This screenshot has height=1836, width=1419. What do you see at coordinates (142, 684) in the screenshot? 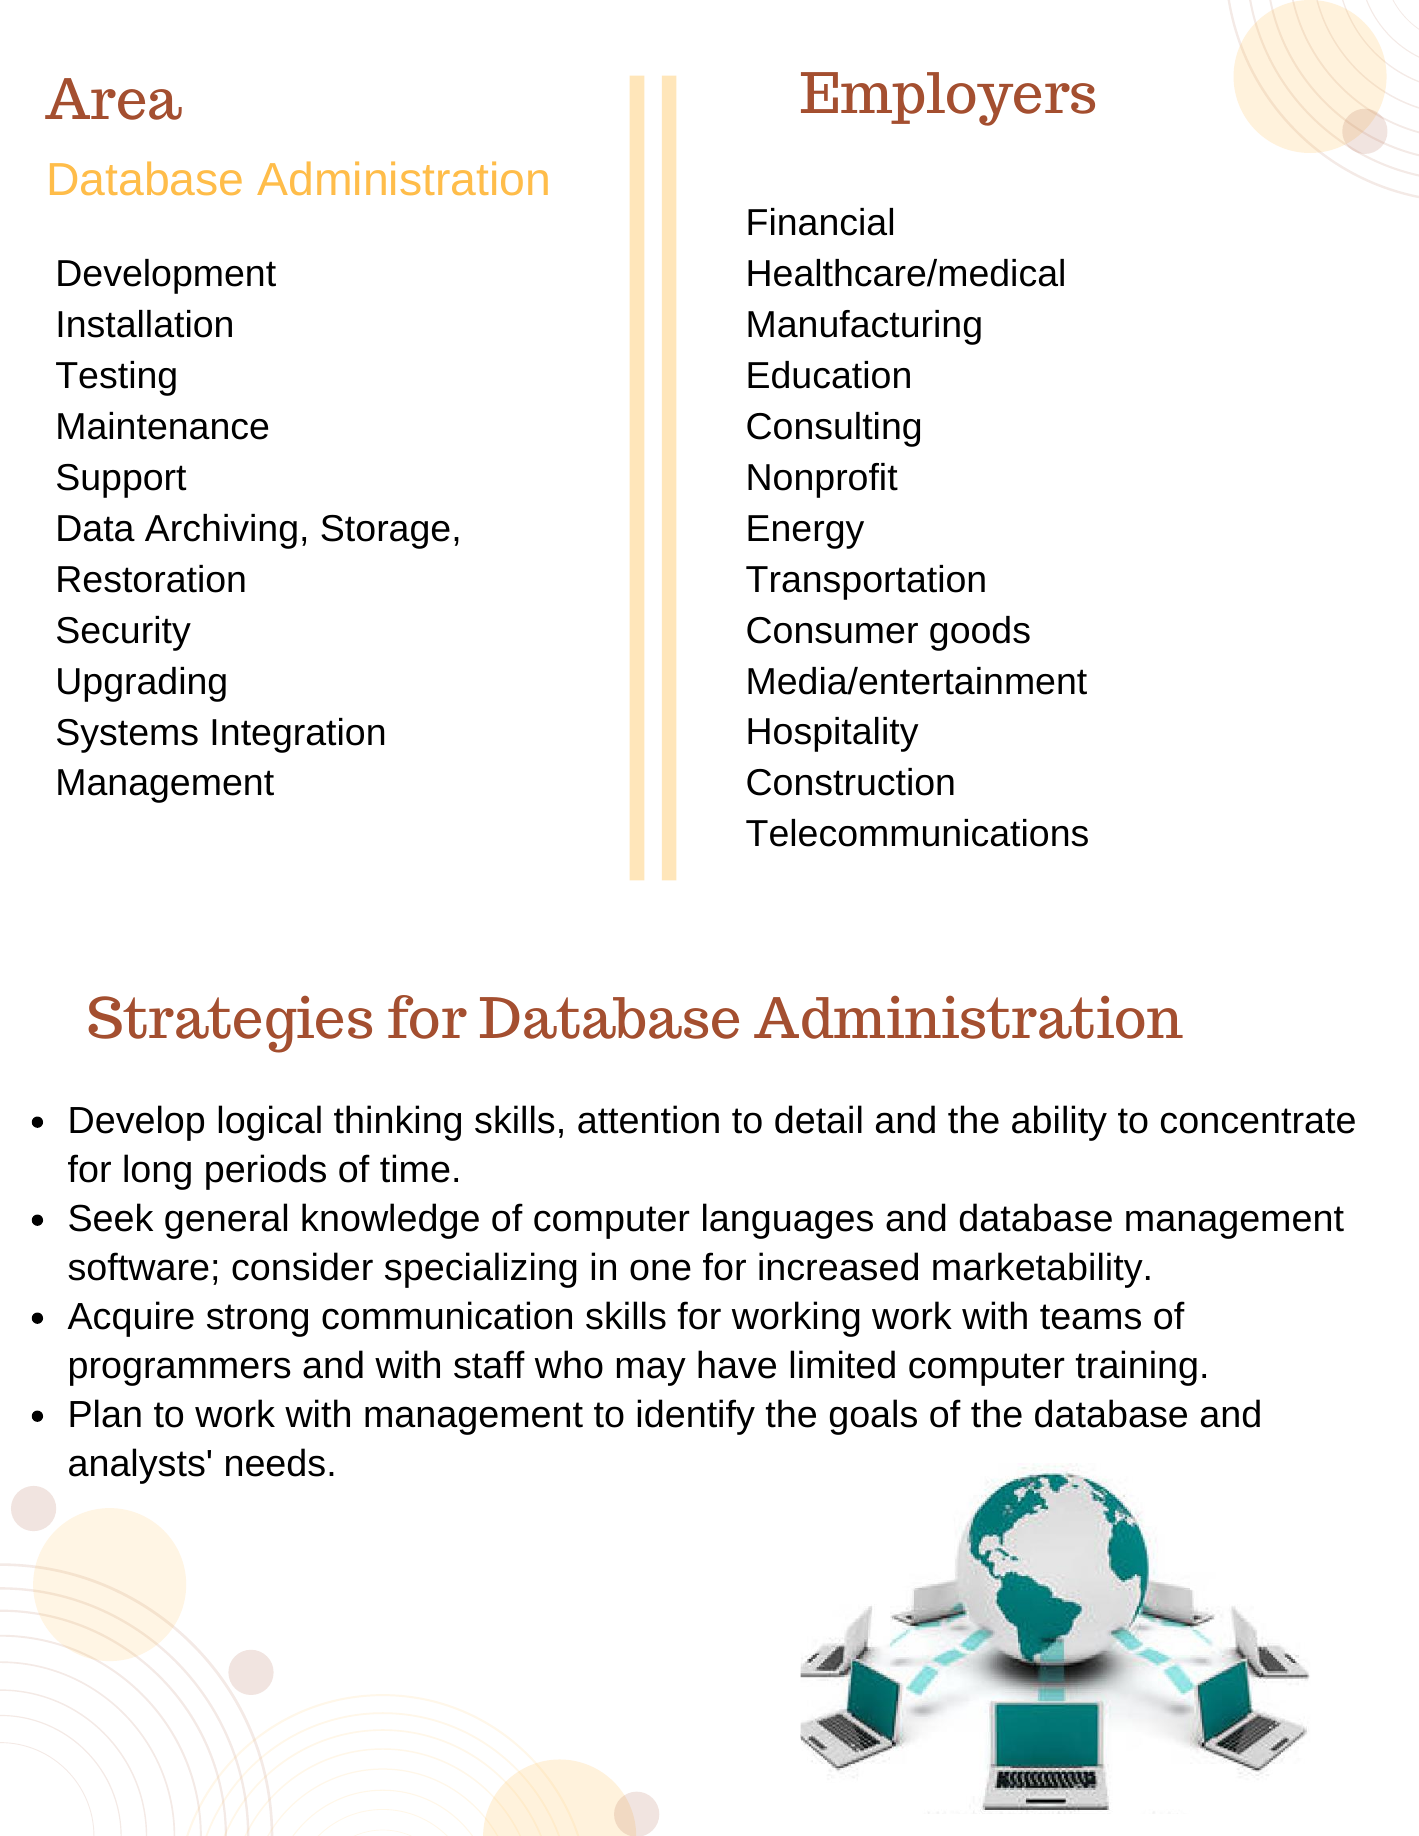
I see `Upgrading` at bounding box center [142, 684].
